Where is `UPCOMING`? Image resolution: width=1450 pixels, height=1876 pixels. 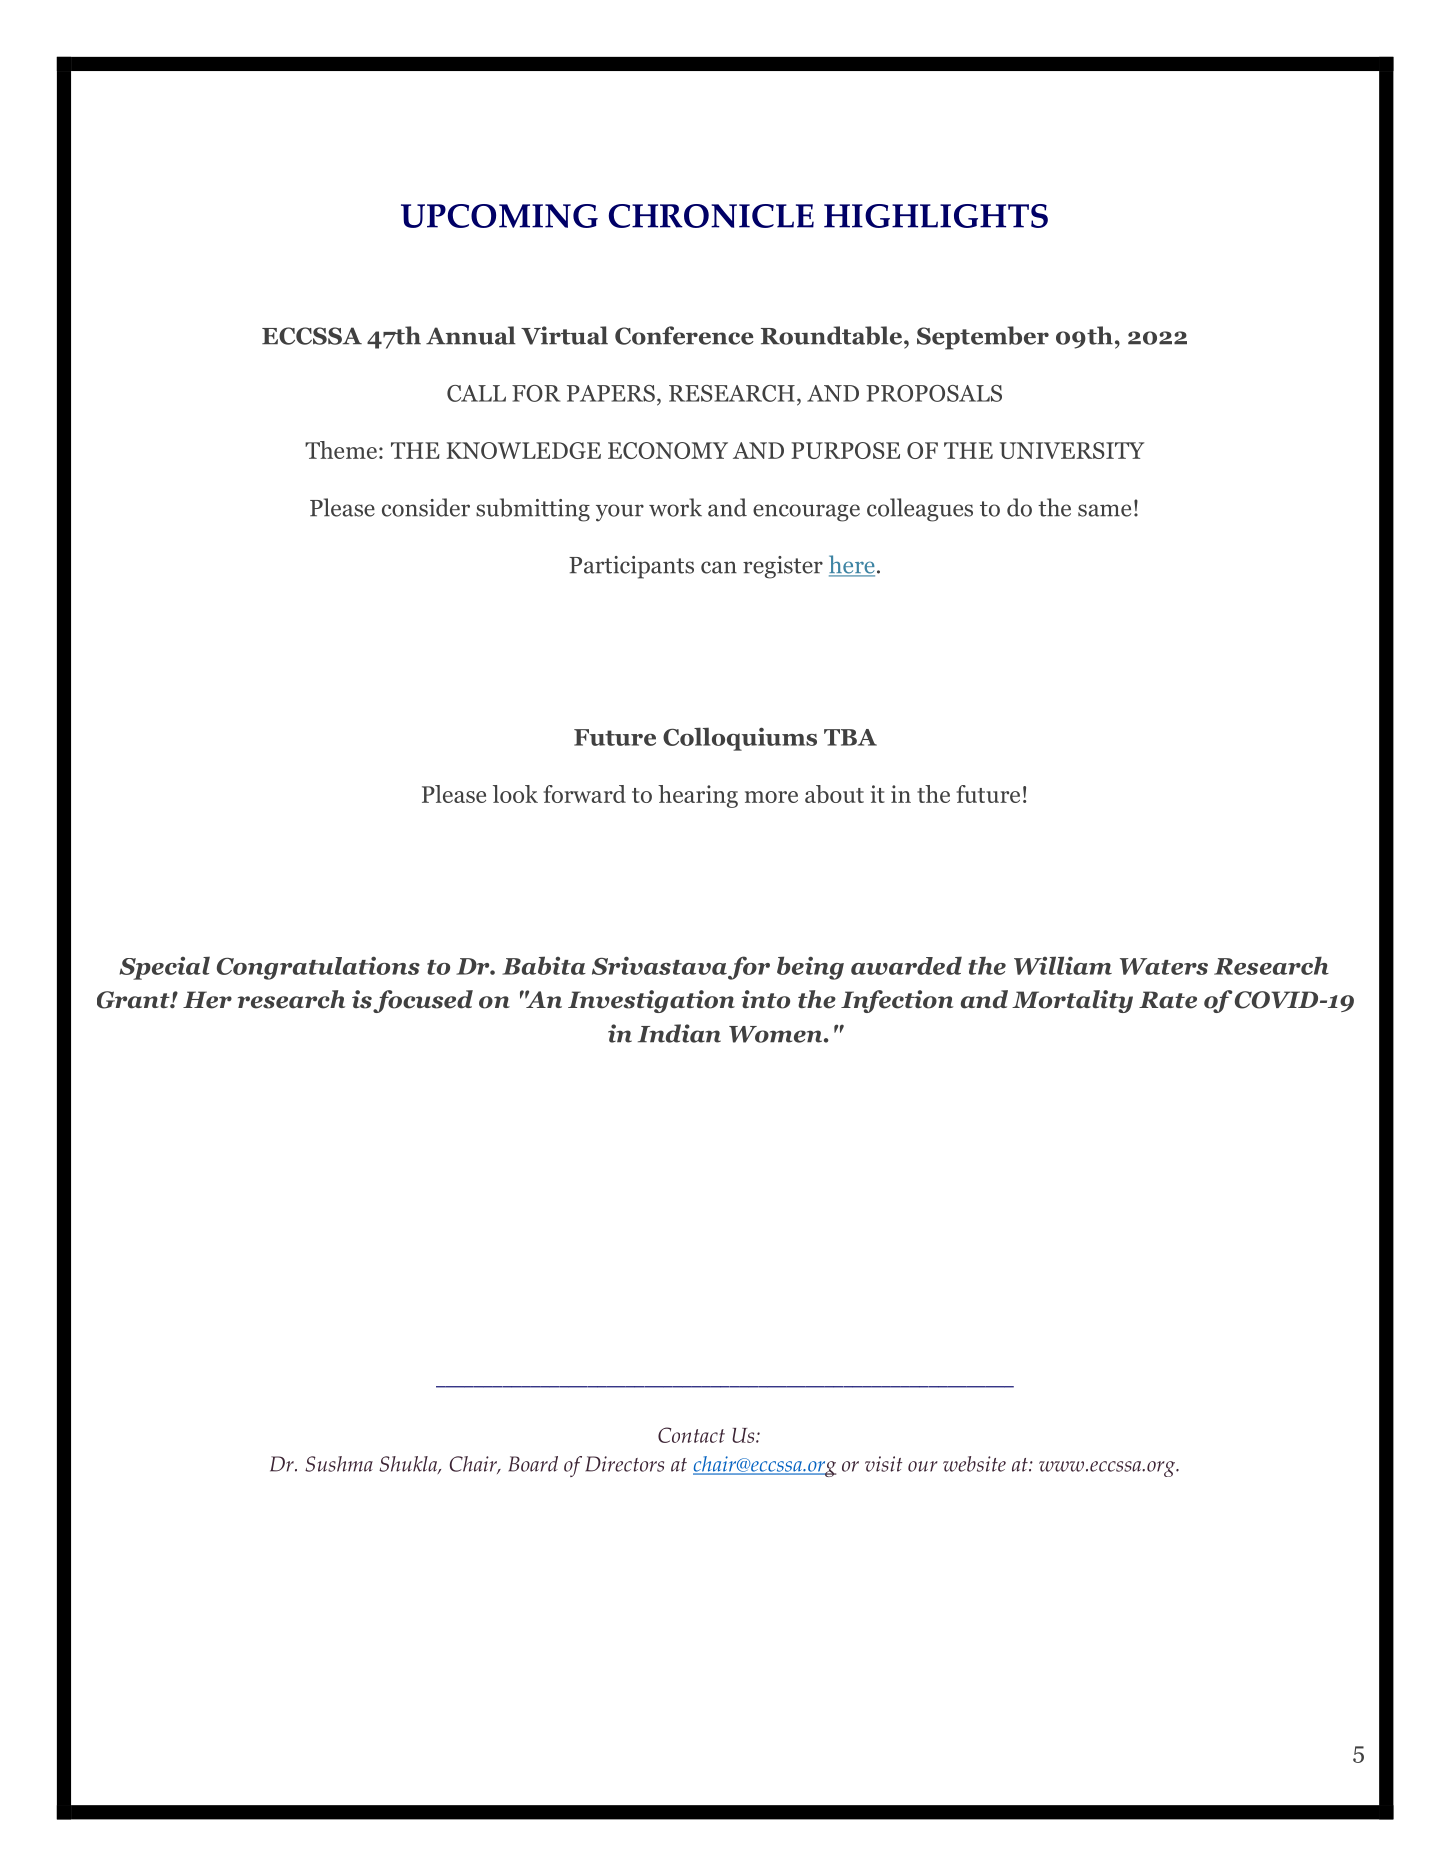
UPCOMING is located at coordinates (499, 216).
